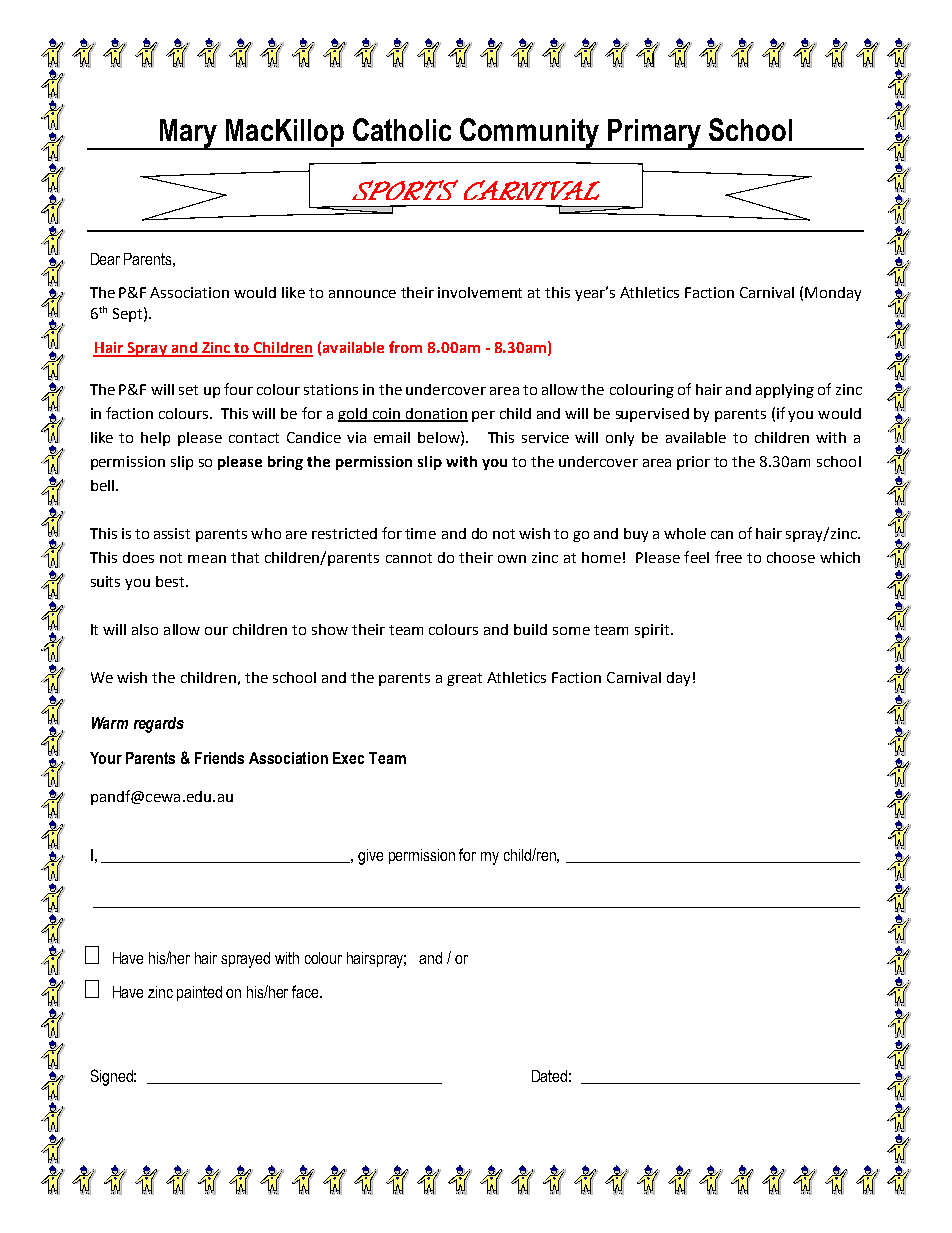  What do you see at coordinates (207, 559) in the image?
I see `mean` at bounding box center [207, 559].
